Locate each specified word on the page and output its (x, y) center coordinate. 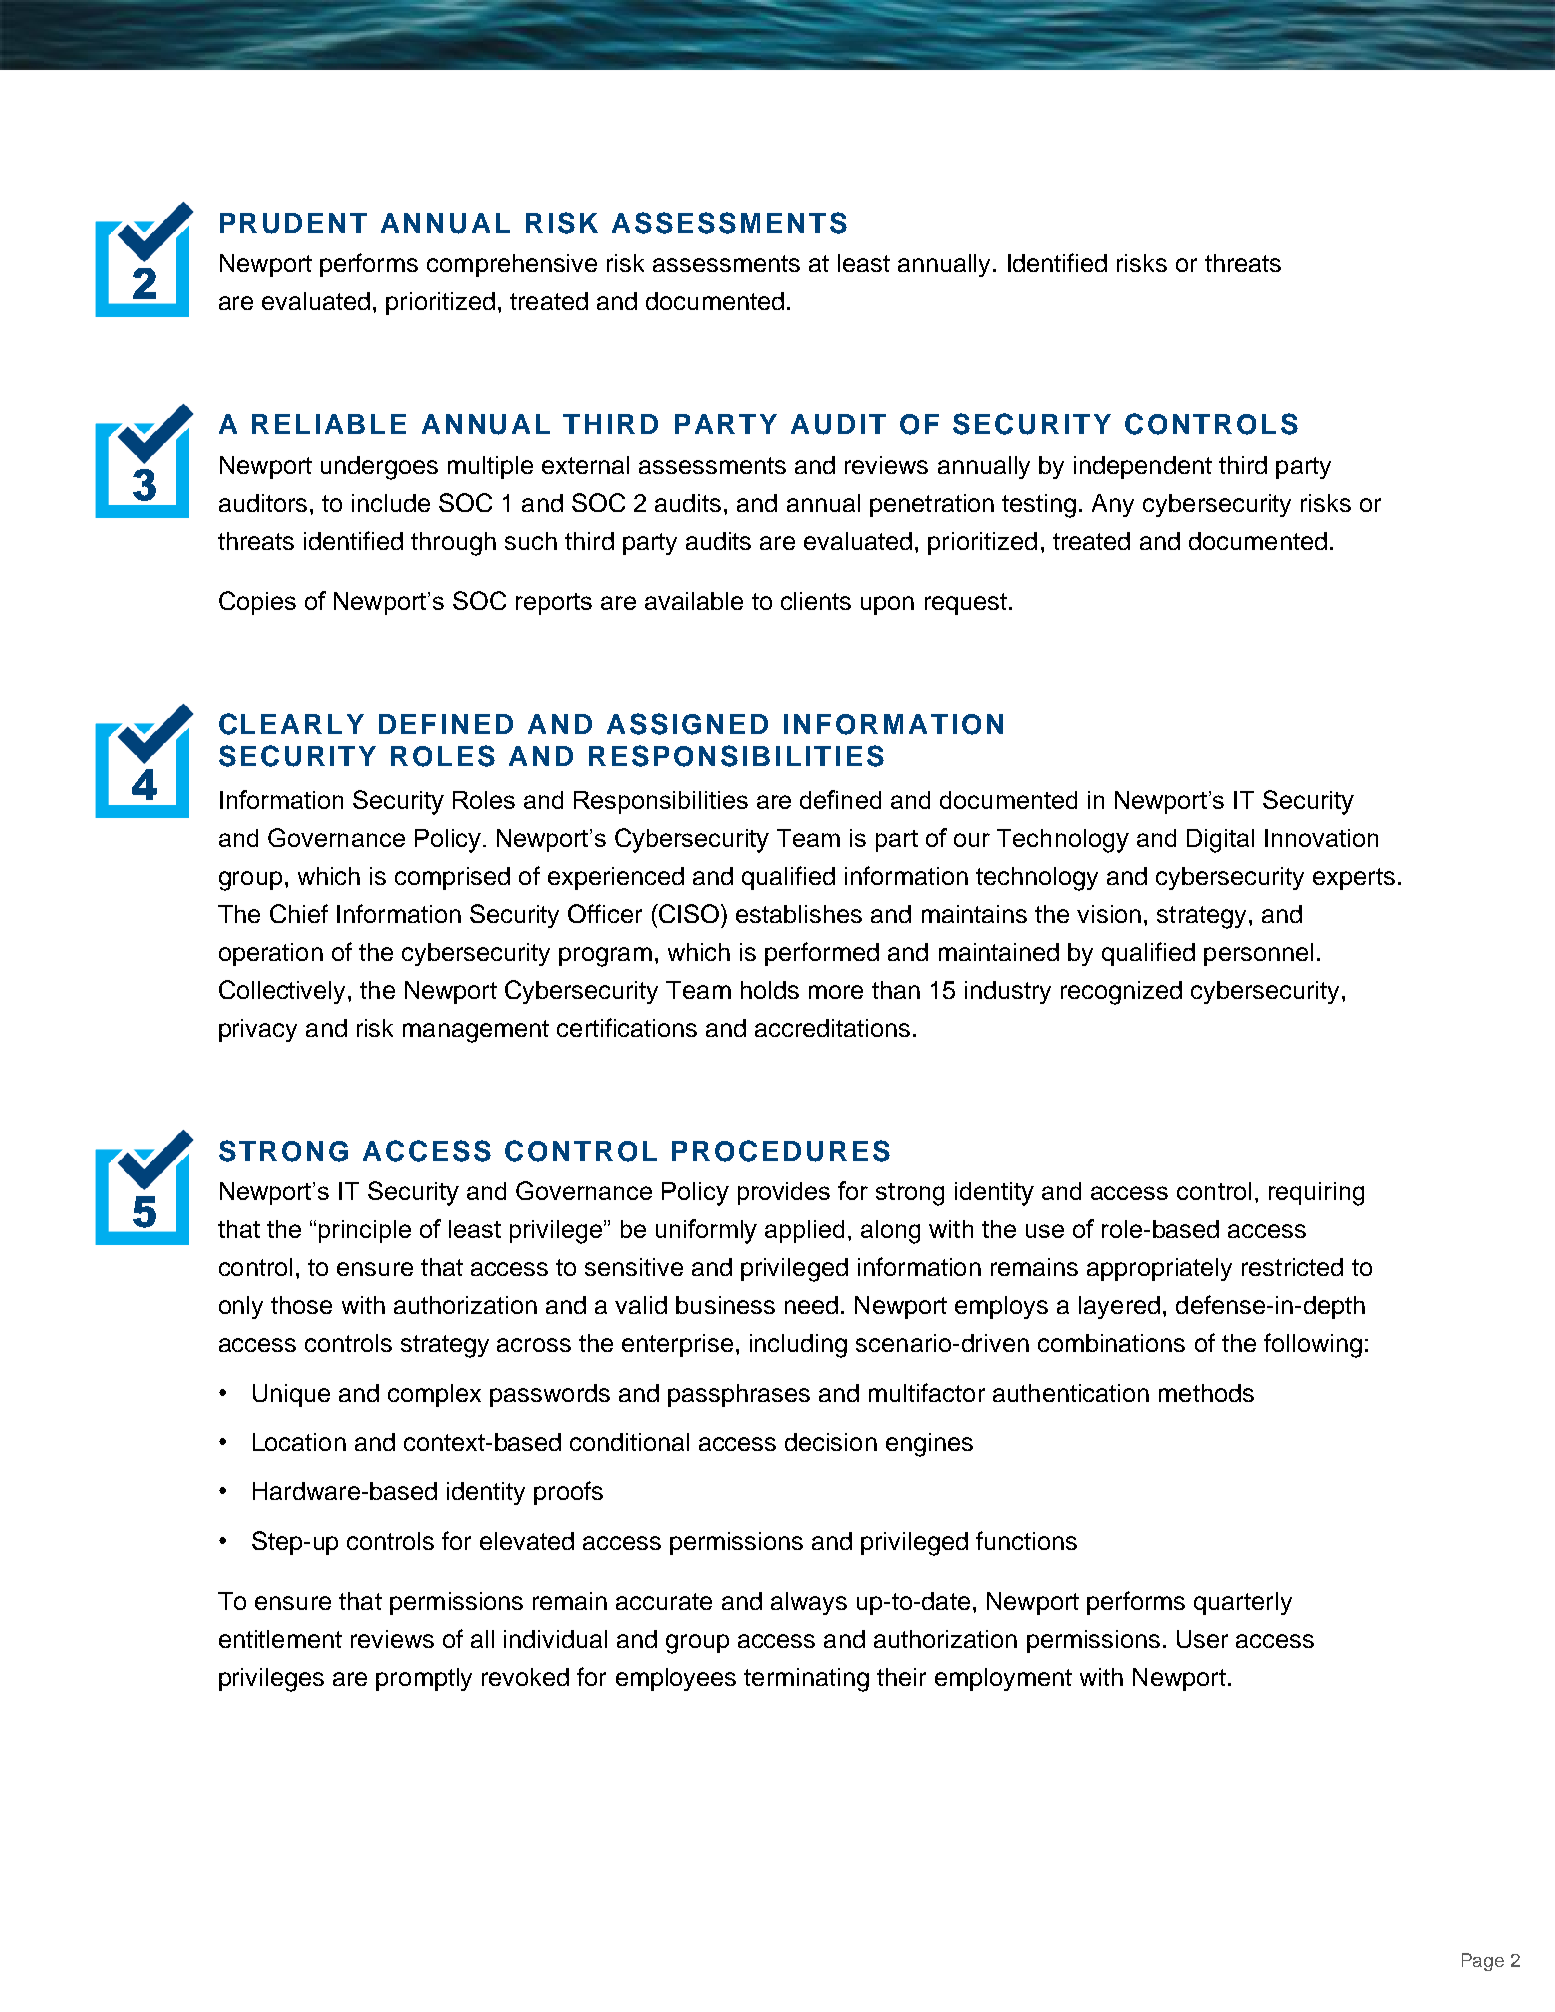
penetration (932, 505)
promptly (424, 1679)
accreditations (832, 1028)
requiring (1316, 1194)
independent (1143, 467)
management (476, 1031)
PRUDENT (293, 223)
